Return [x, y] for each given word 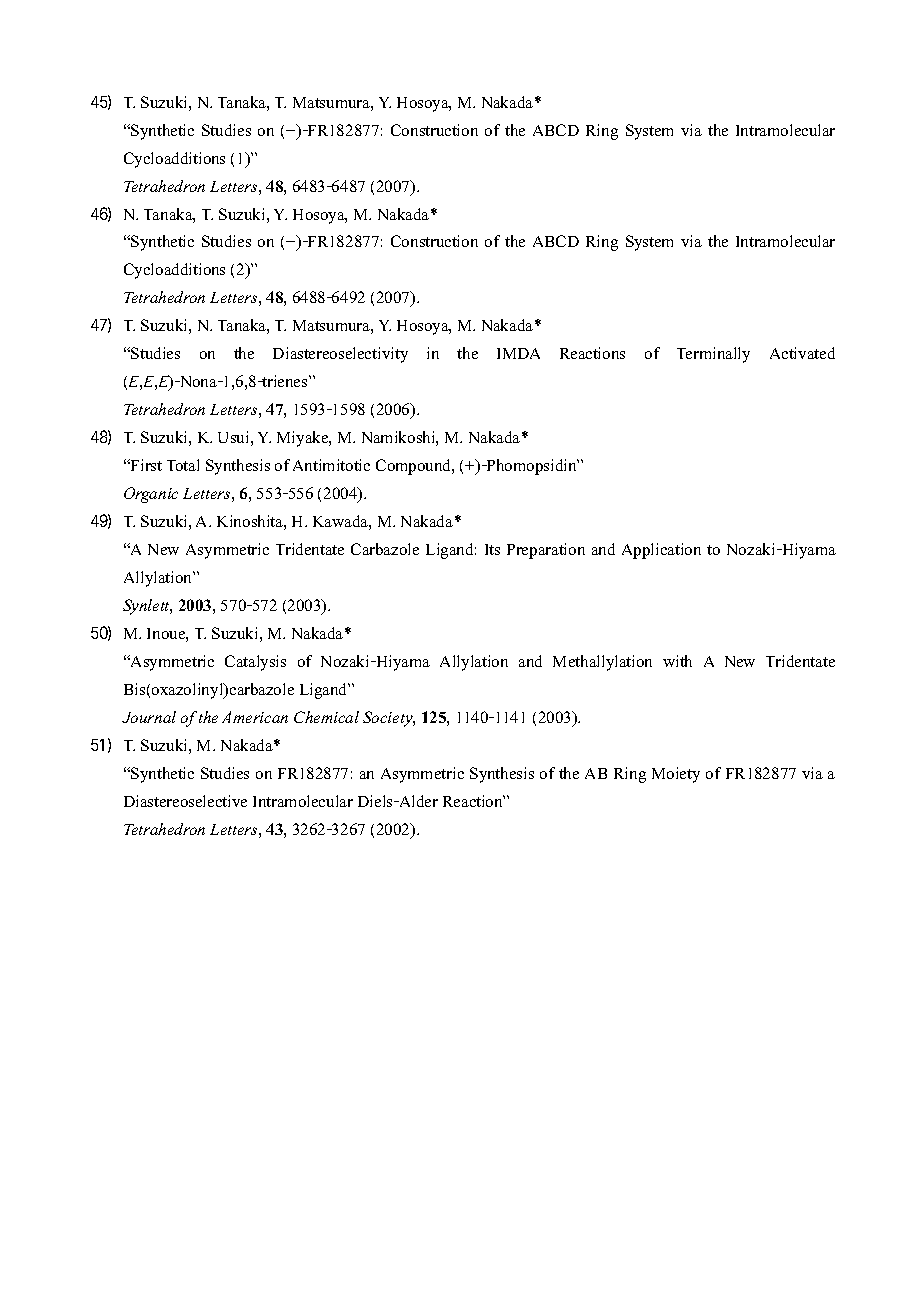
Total [183, 465]
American [255, 717]
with [677, 661]
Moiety [676, 775]
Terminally [713, 355]
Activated [802, 353]
